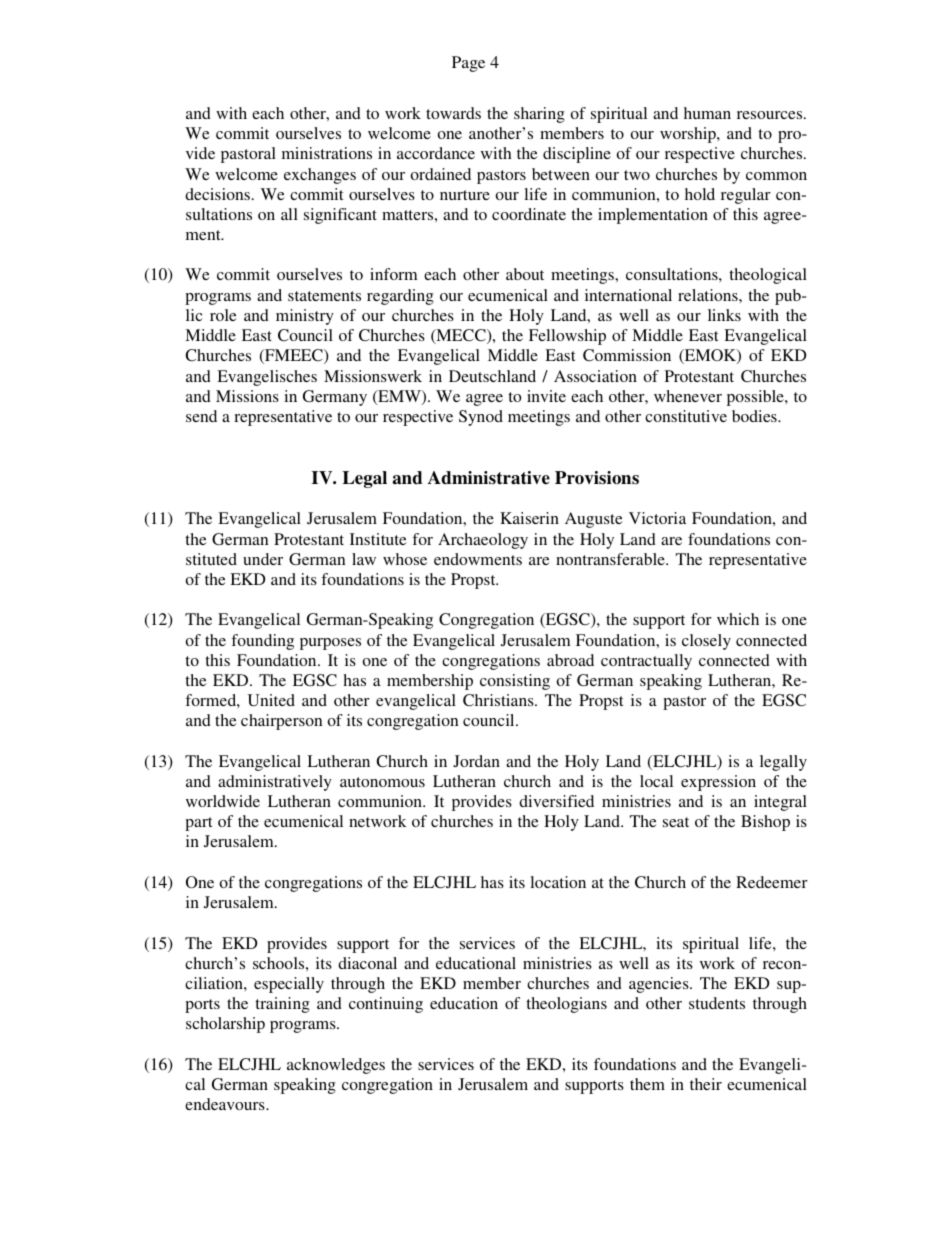 This document has height=1233, width=952. Describe the element at coordinates (201, 416) in the document. I see `send` at that location.
